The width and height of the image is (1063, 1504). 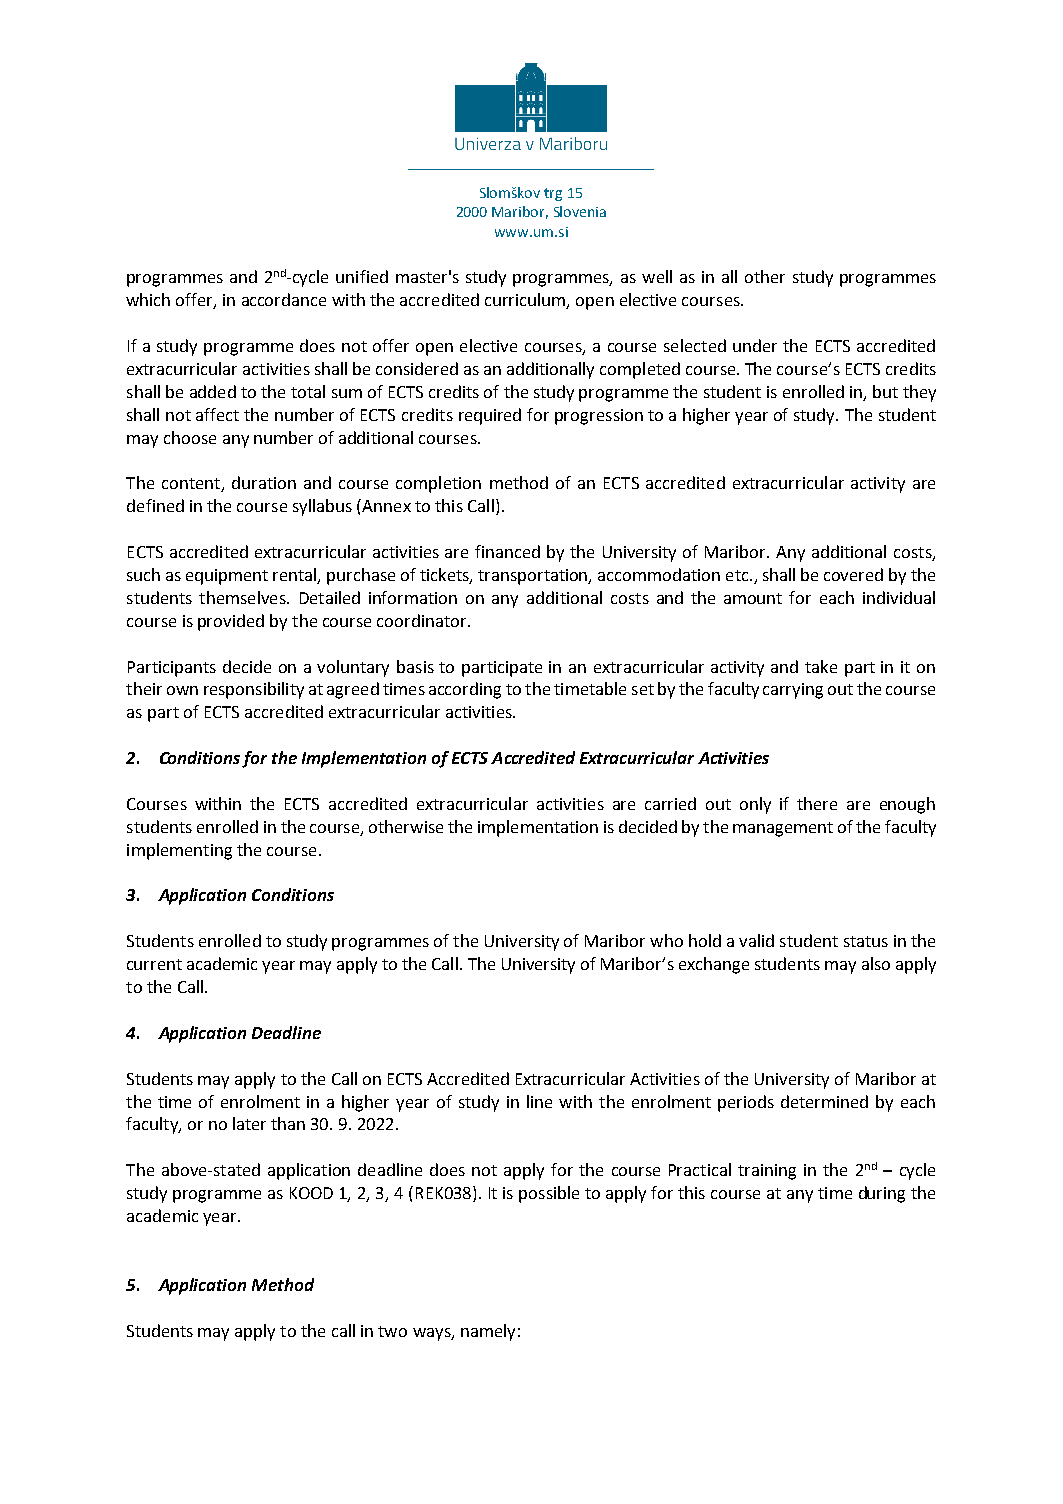 I want to click on trg, so click(x=553, y=194).
